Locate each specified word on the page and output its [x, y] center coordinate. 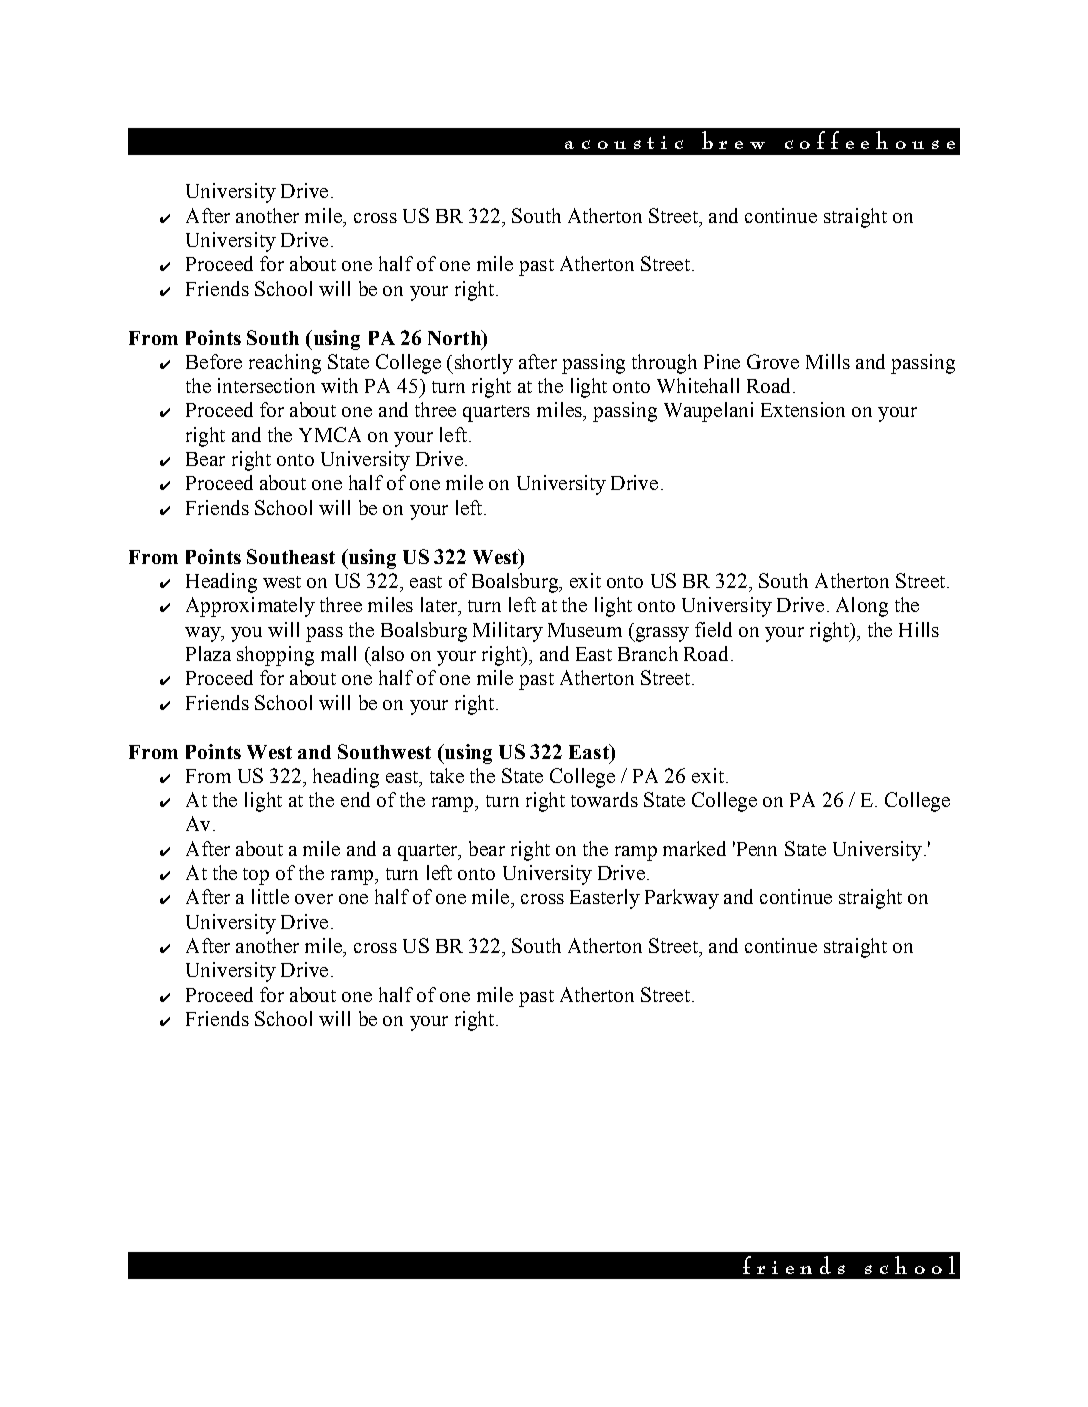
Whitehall [698, 385]
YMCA [330, 434]
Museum [585, 630]
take [447, 775]
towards [604, 799]
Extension [803, 409]
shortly [482, 364]
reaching [285, 364]
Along [862, 607]
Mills [828, 361]
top [256, 876]
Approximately [250, 607]
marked [694, 848]
